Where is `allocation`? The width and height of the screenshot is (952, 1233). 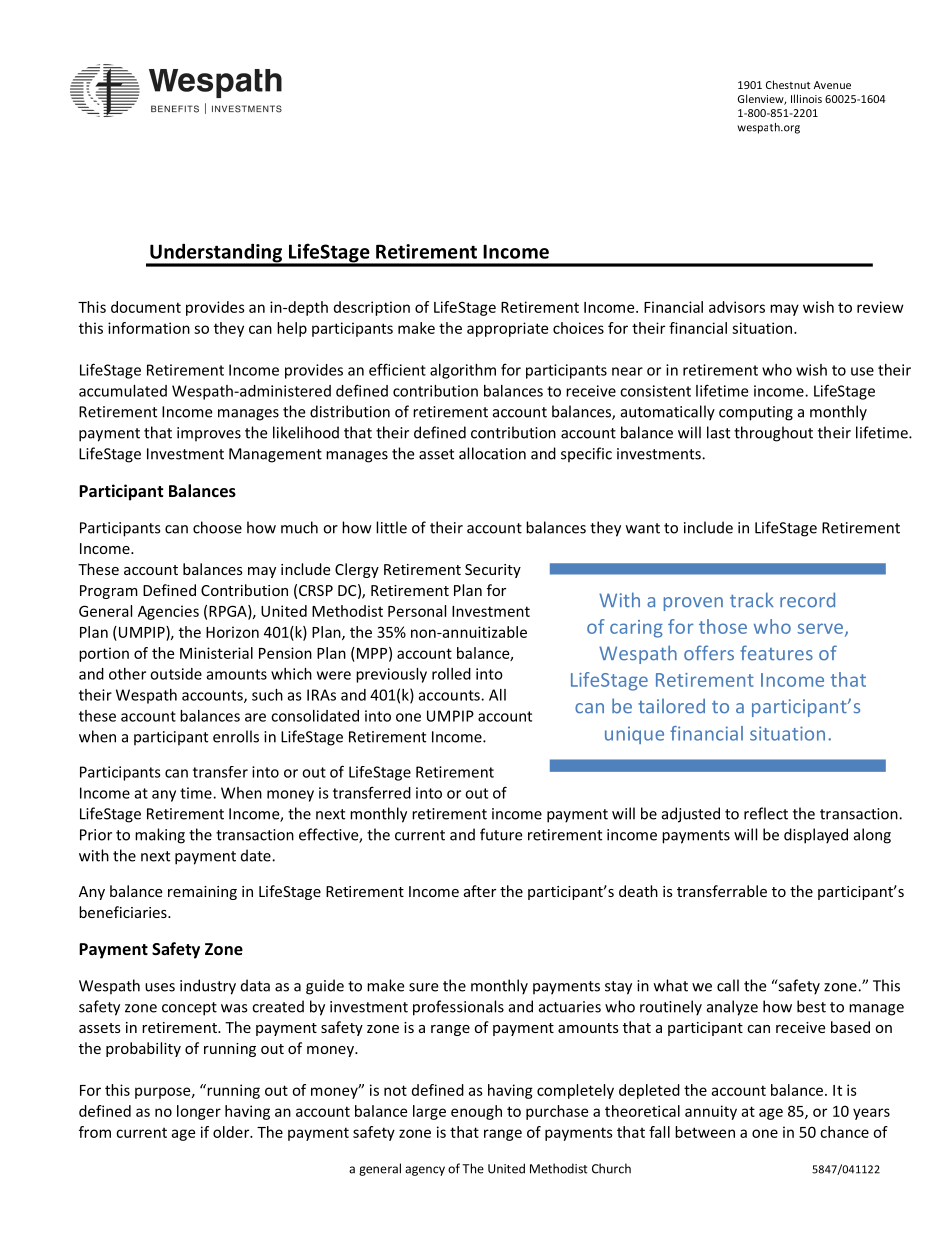 allocation is located at coordinates (492, 453).
